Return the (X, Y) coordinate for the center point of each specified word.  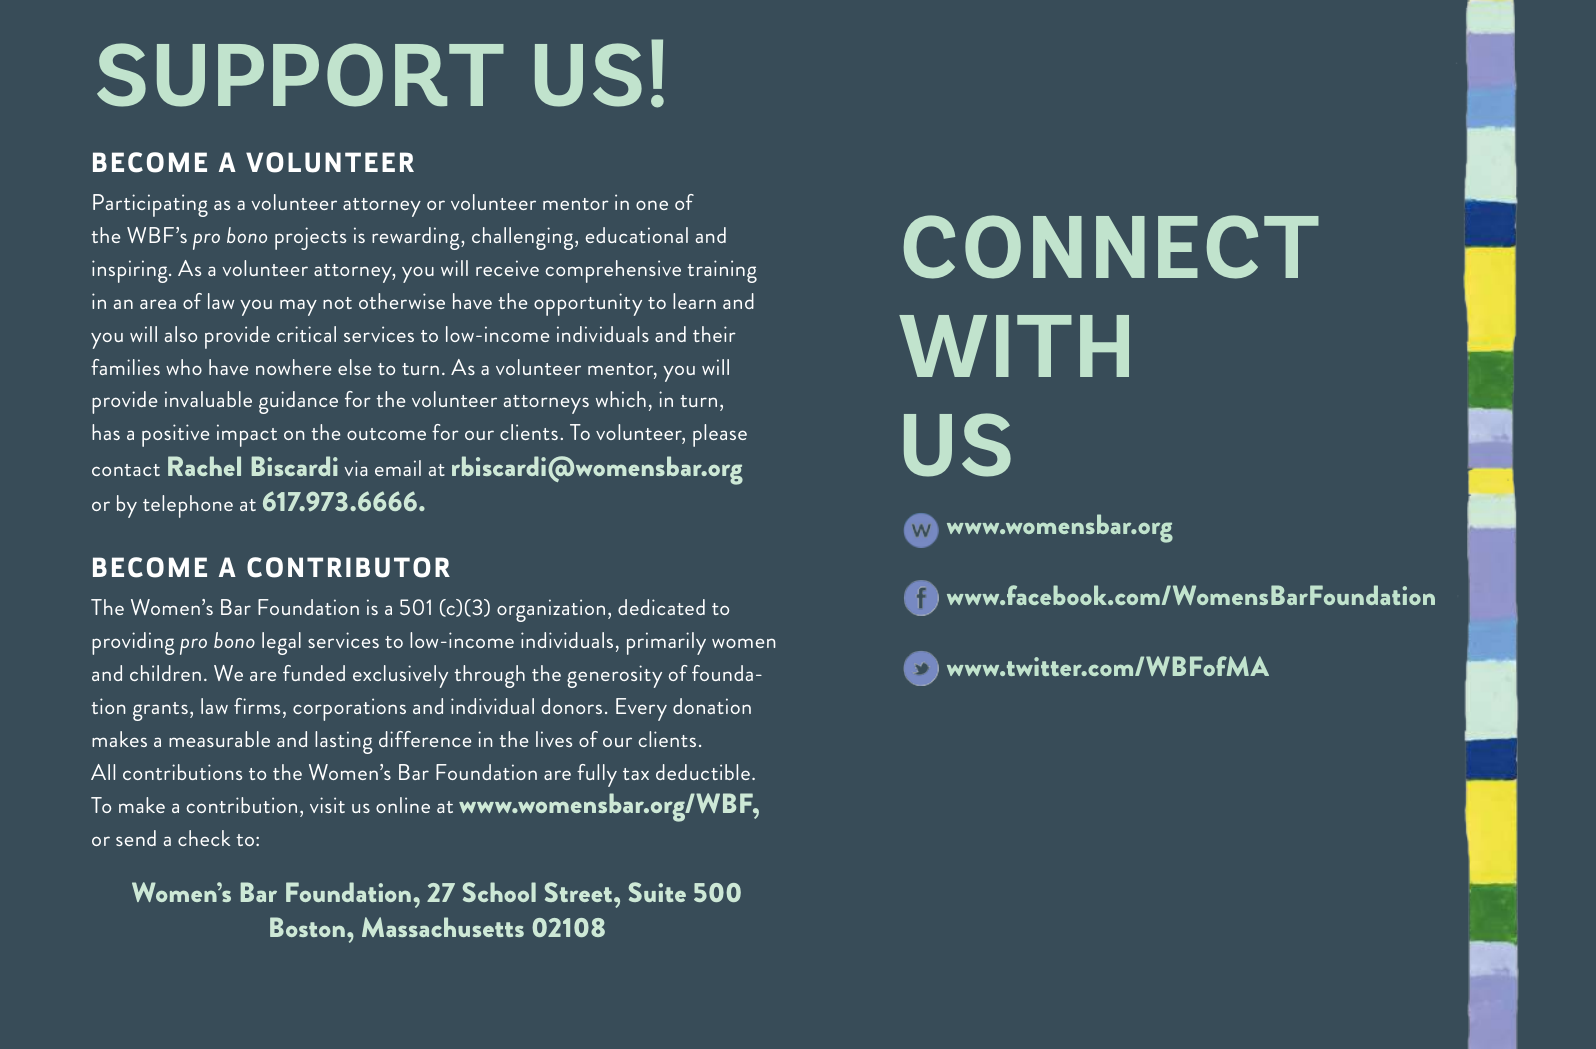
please (720, 435)
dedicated (661, 607)
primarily (666, 643)
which (621, 399)
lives (554, 739)
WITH (1014, 346)
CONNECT (1111, 247)
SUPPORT (300, 75)
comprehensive (613, 271)
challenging (524, 238)
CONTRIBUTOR (348, 567)
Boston (307, 927)
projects (310, 238)
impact (247, 435)
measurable (219, 739)
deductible (703, 772)
